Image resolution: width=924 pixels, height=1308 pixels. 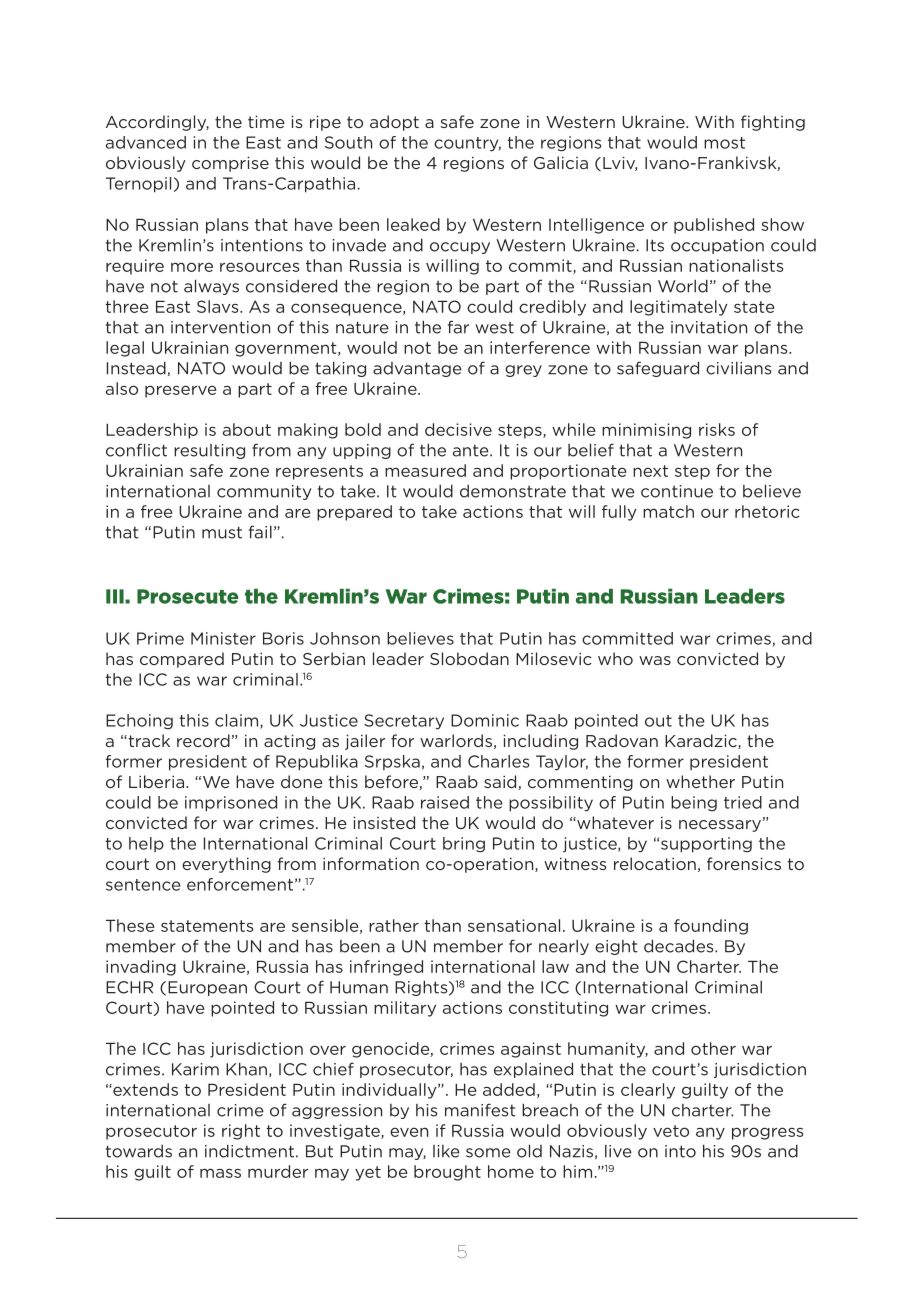 I want to click on raised, so click(x=445, y=802).
